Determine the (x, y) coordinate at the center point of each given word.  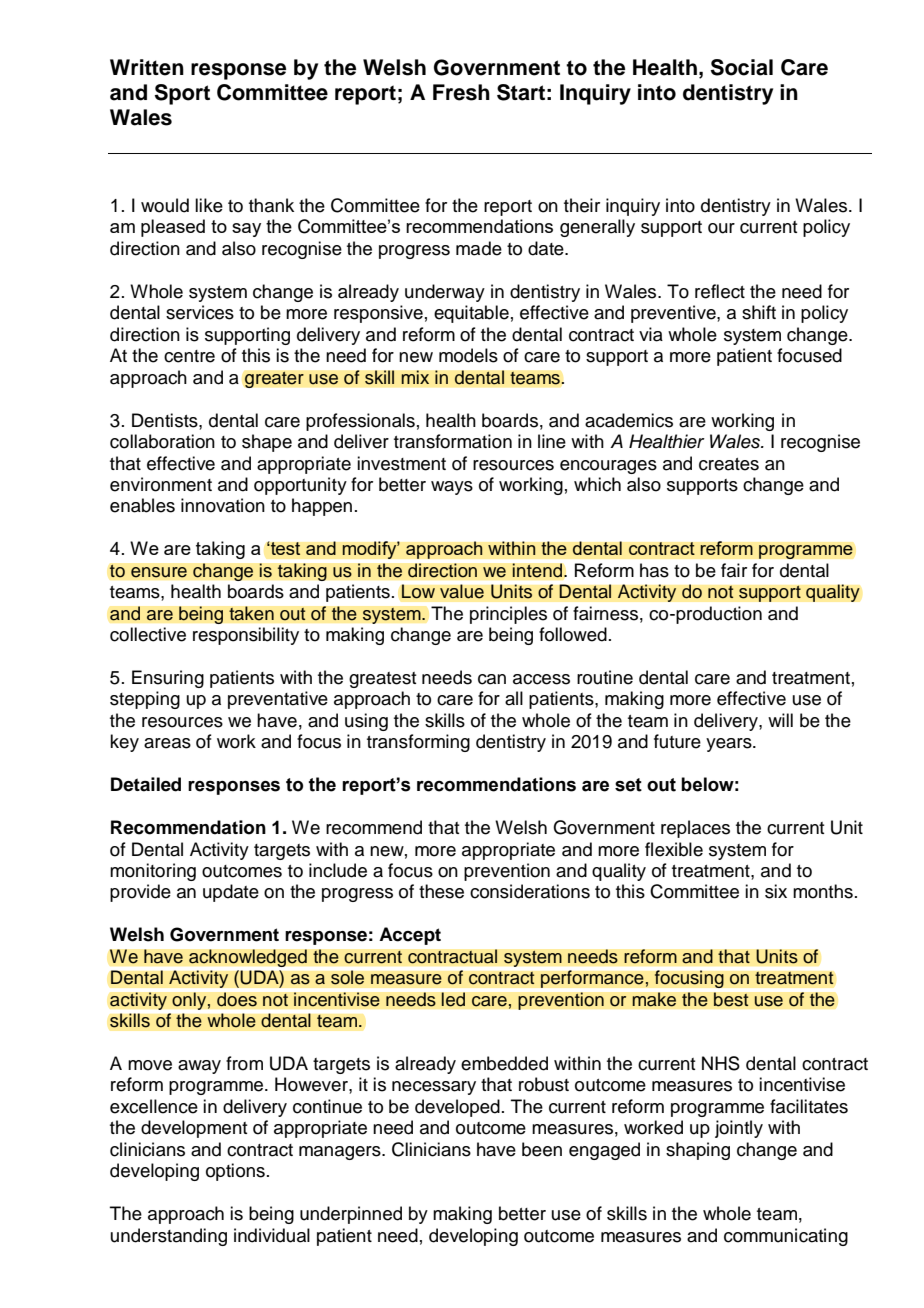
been (542, 1149)
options (235, 1172)
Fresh (461, 92)
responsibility (246, 636)
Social (742, 67)
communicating (786, 1237)
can (492, 679)
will (780, 720)
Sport (182, 94)
